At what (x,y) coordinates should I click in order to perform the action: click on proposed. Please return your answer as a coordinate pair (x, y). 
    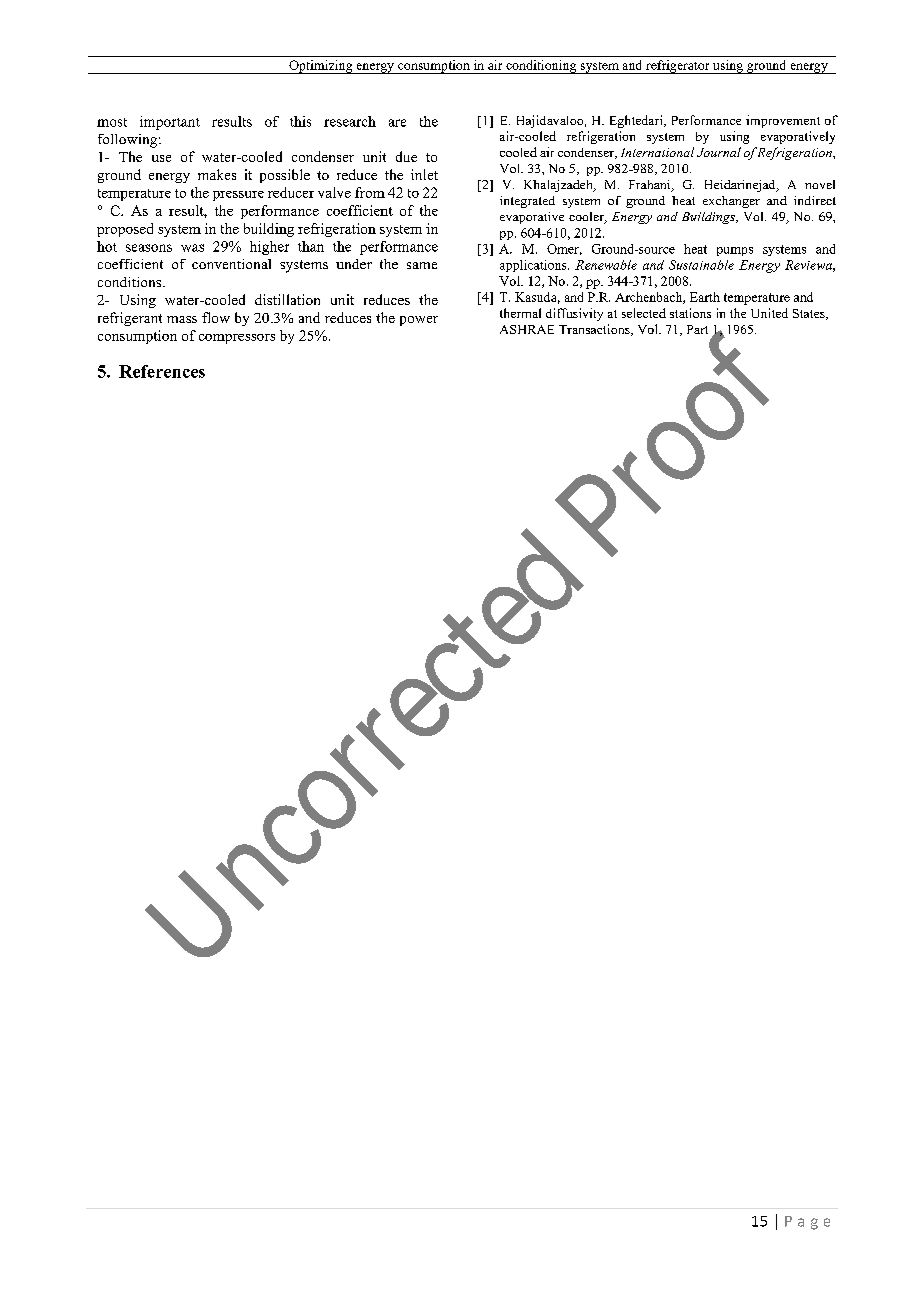
    Looking at the image, I should click on (125, 230).
